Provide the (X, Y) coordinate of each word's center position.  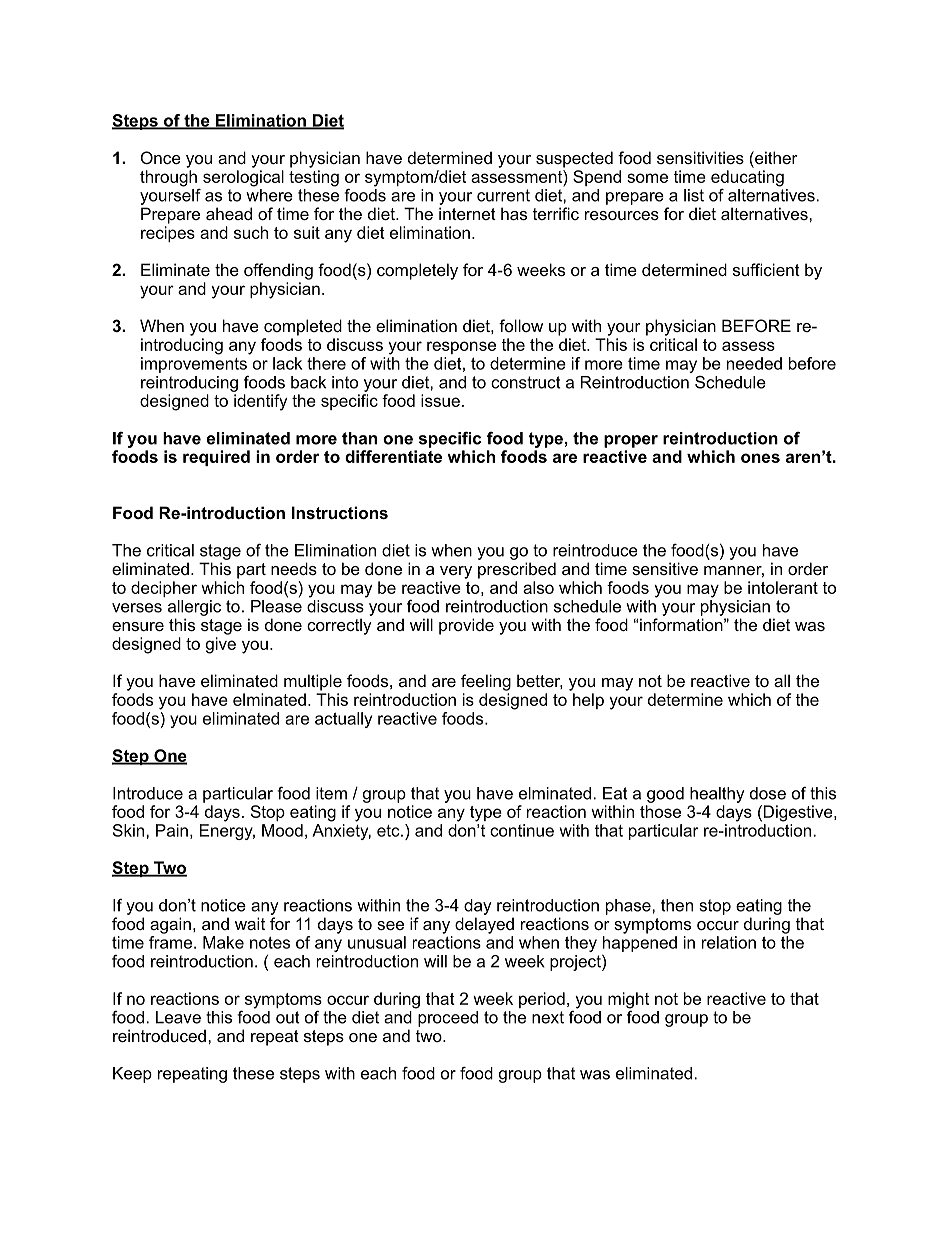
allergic (194, 608)
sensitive (665, 568)
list (694, 195)
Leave (178, 1017)
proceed (448, 1019)
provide (466, 626)
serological (243, 178)
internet (467, 213)
